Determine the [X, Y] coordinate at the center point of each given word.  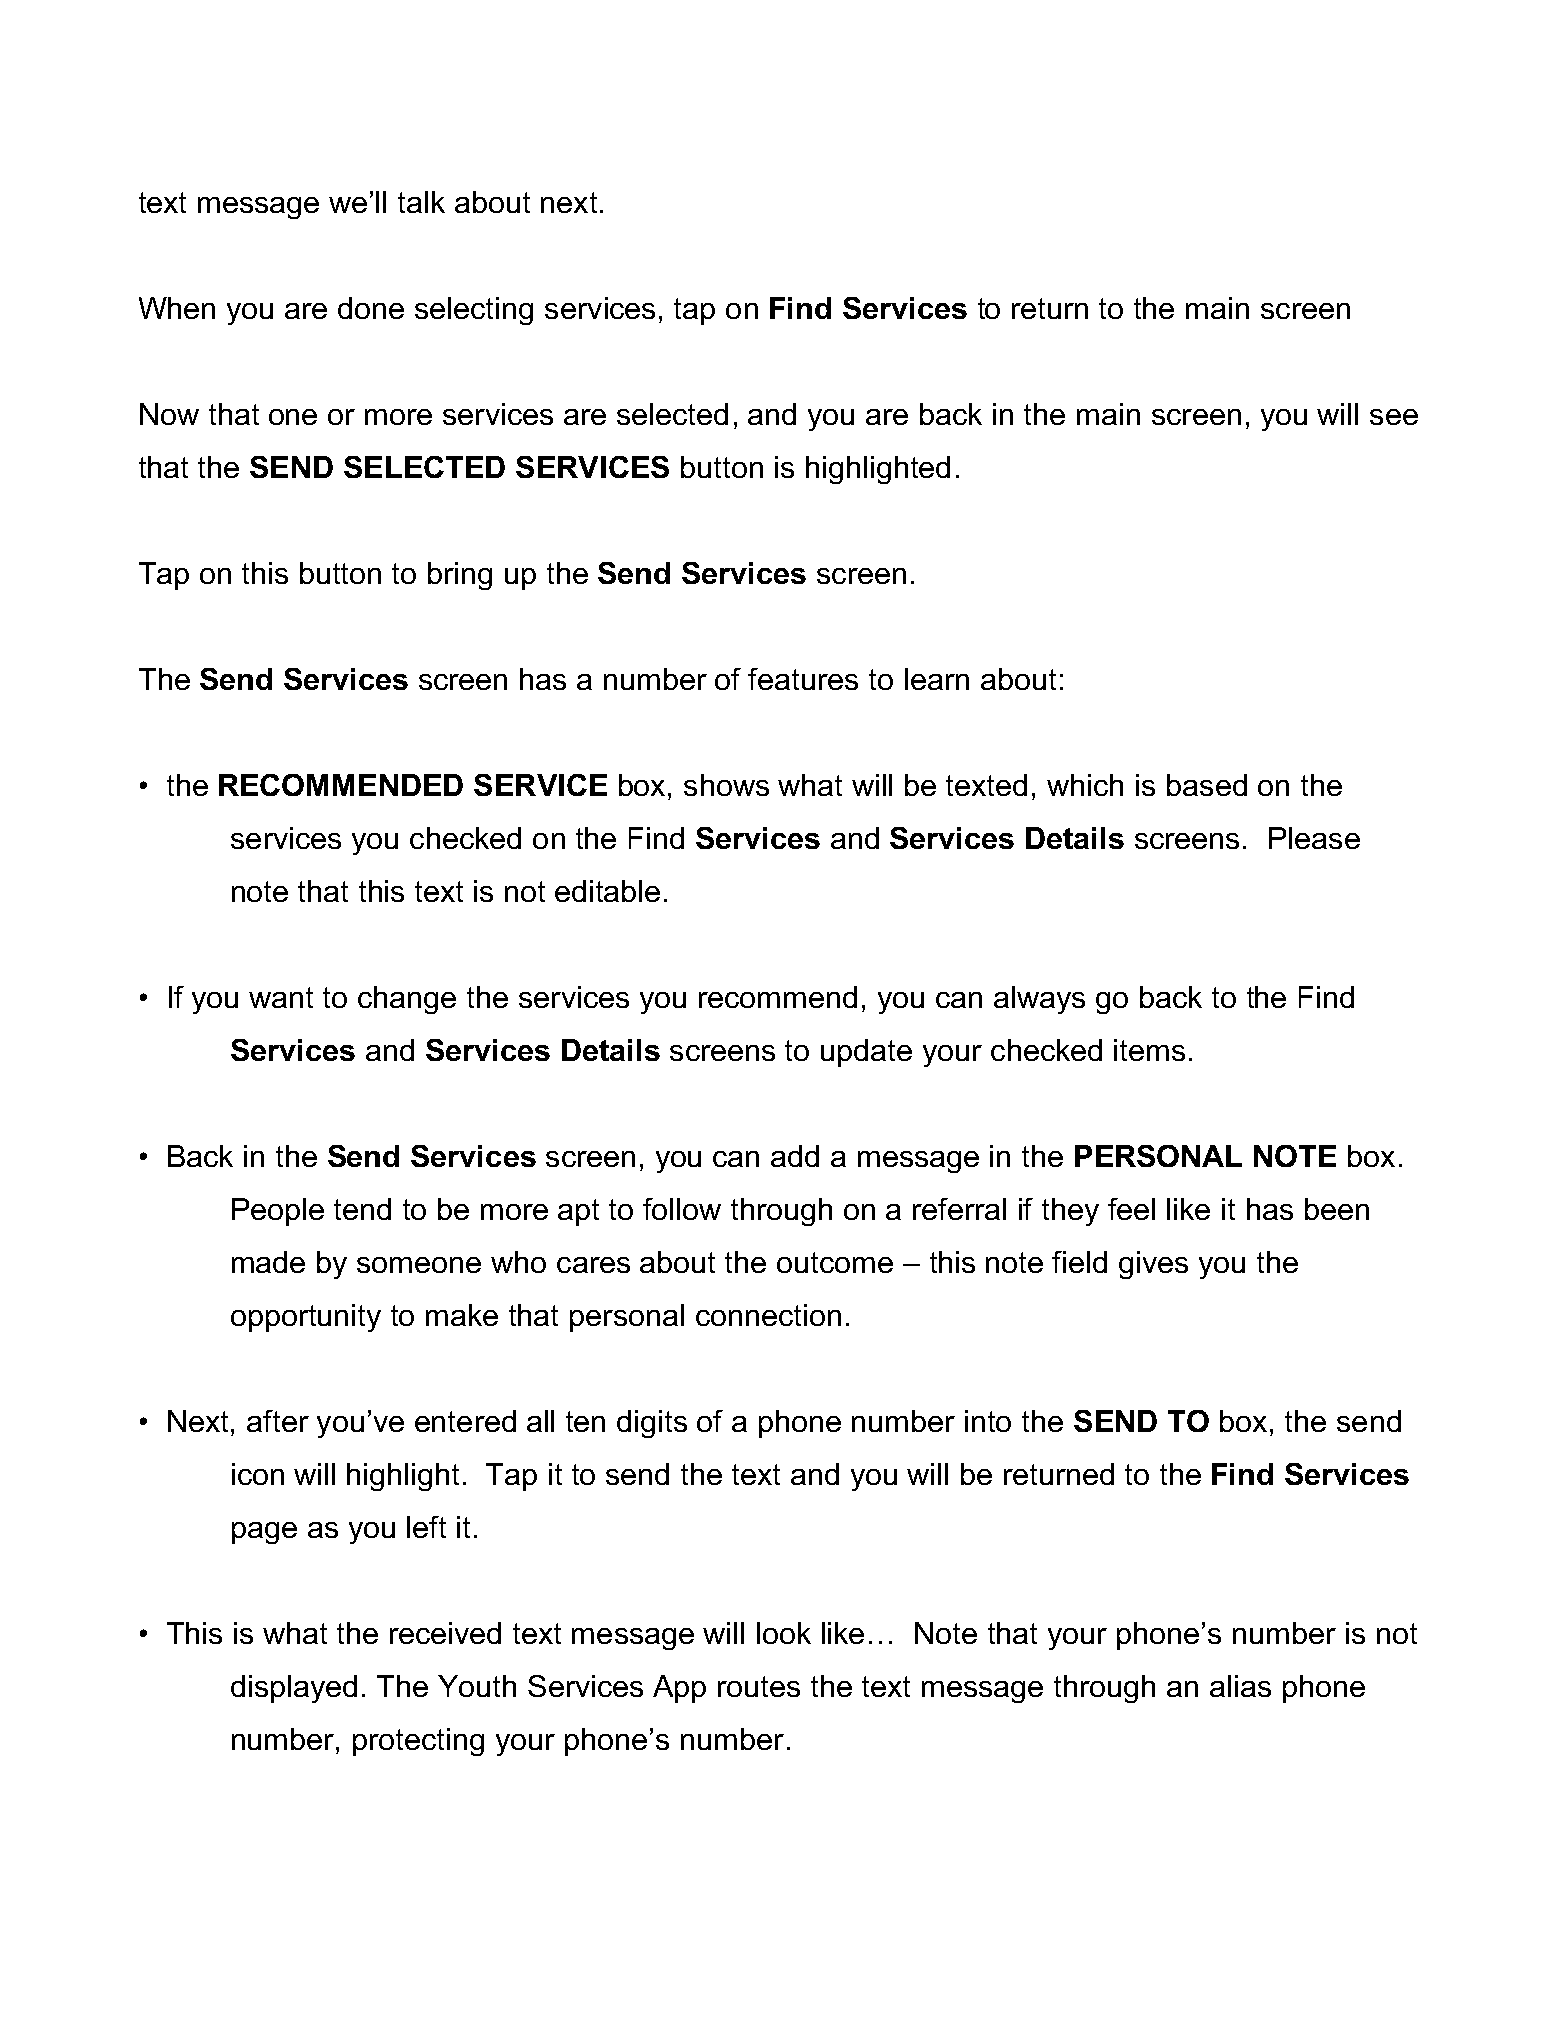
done [371, 308]
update [866, 1053]
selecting [474, 311]
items [1149, 1050]
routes [759, 1686]
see [1394, 417]
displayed [294, 1689]
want [281, 997]
